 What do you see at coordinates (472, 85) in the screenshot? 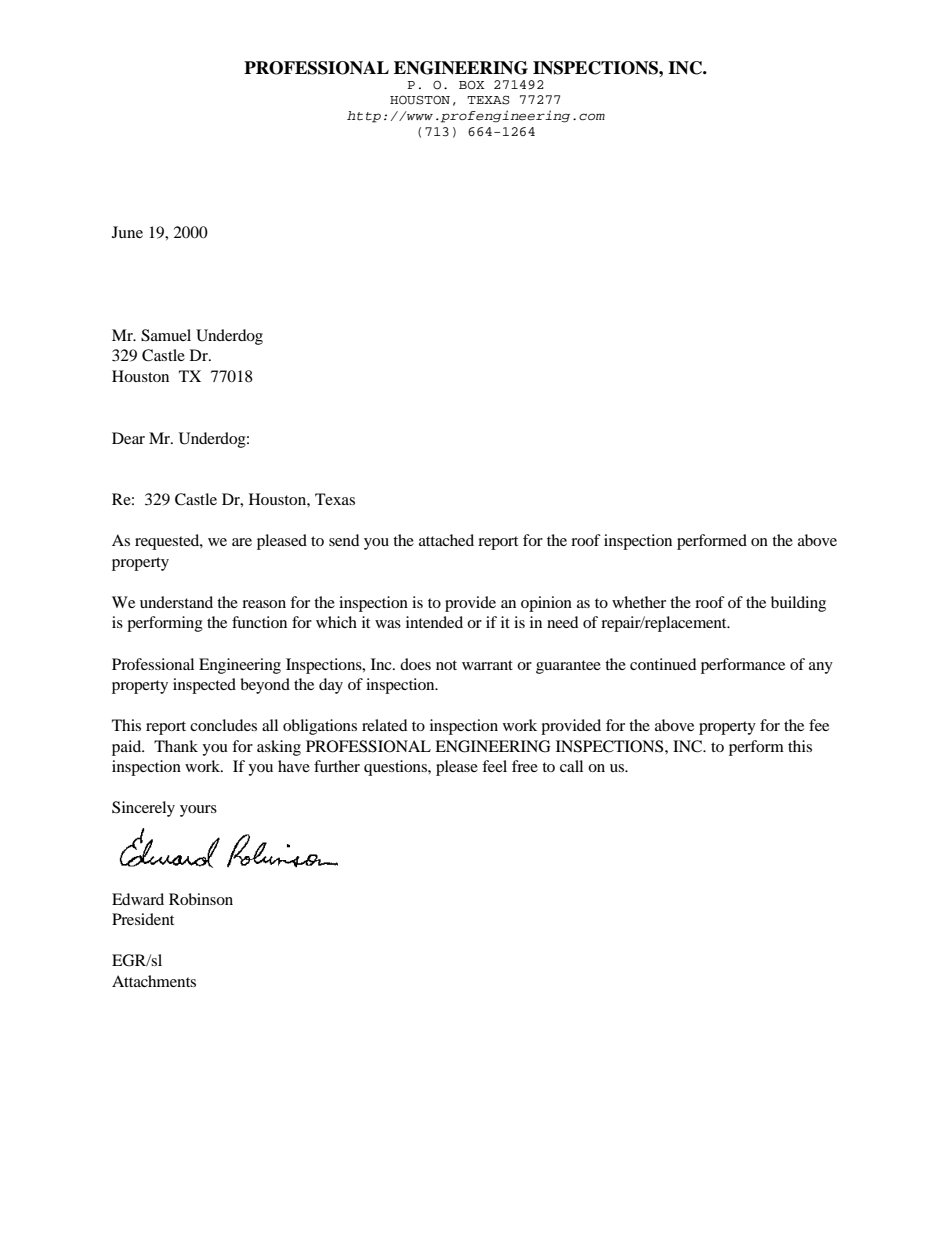
I see `BOX` at bounding box center [472, 85].
